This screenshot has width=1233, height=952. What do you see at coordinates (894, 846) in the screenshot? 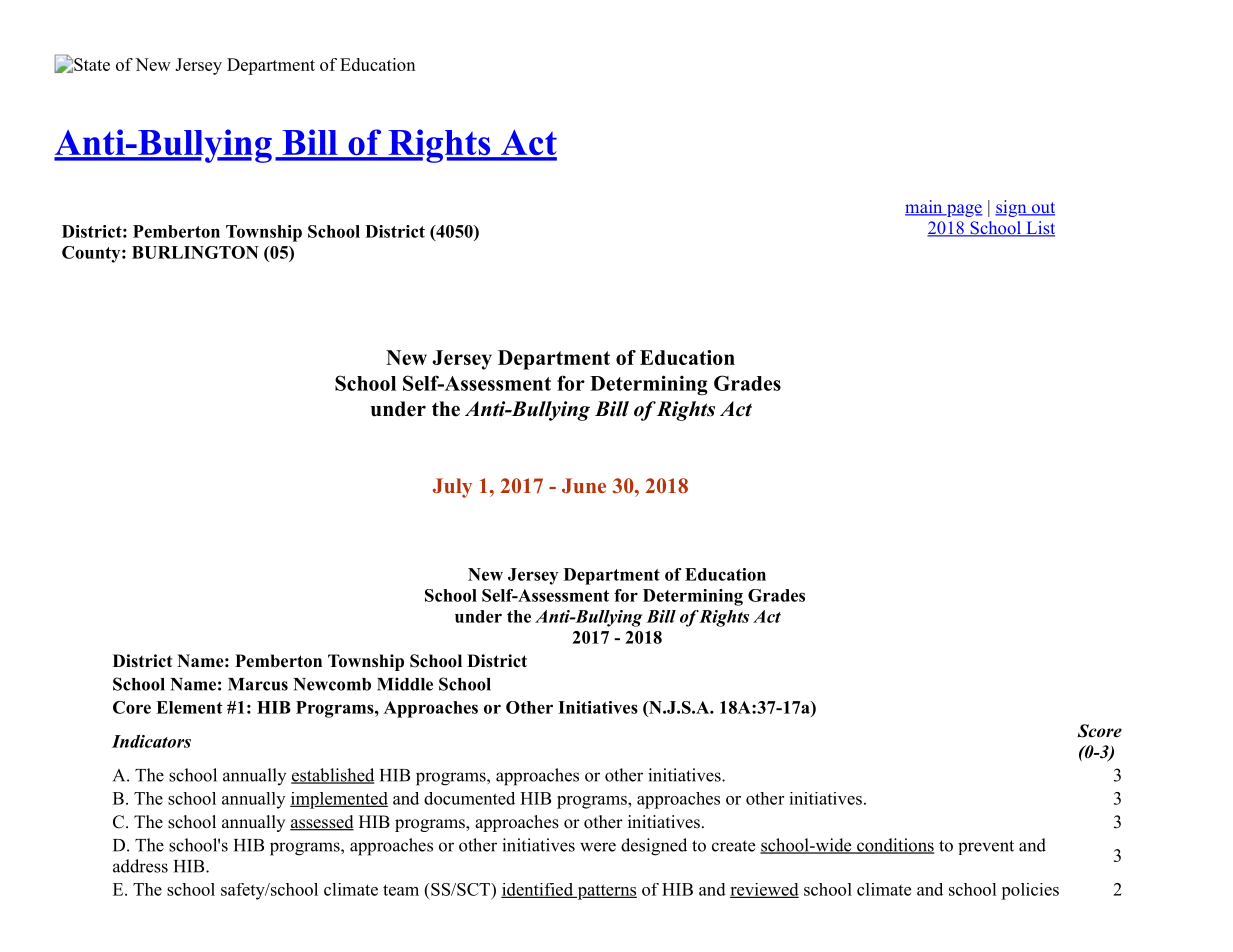
I see `conditions` at bounding box center [894, 846].
